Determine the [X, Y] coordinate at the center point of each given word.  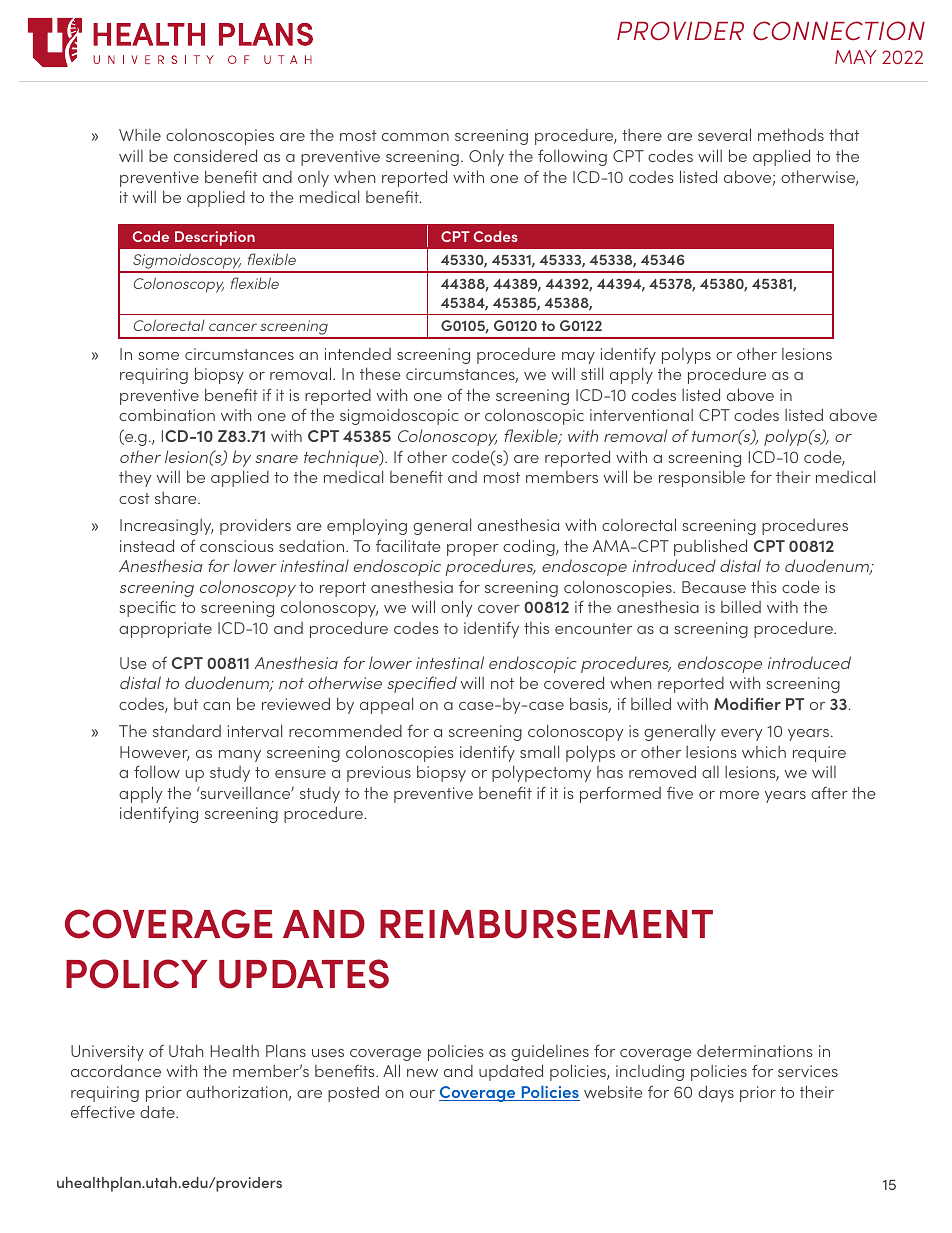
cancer [233, 327]
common [415, 137]
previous [379, 774]
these [380, 373]
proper [473, 550]
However [155, 753]
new [422, 1073]
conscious [237, 546]
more [739, 795]
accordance [116, 1070]
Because [714, 587]
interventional [641, 415]
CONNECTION [839, 30]
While [140, 135]
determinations [755, 1051]
